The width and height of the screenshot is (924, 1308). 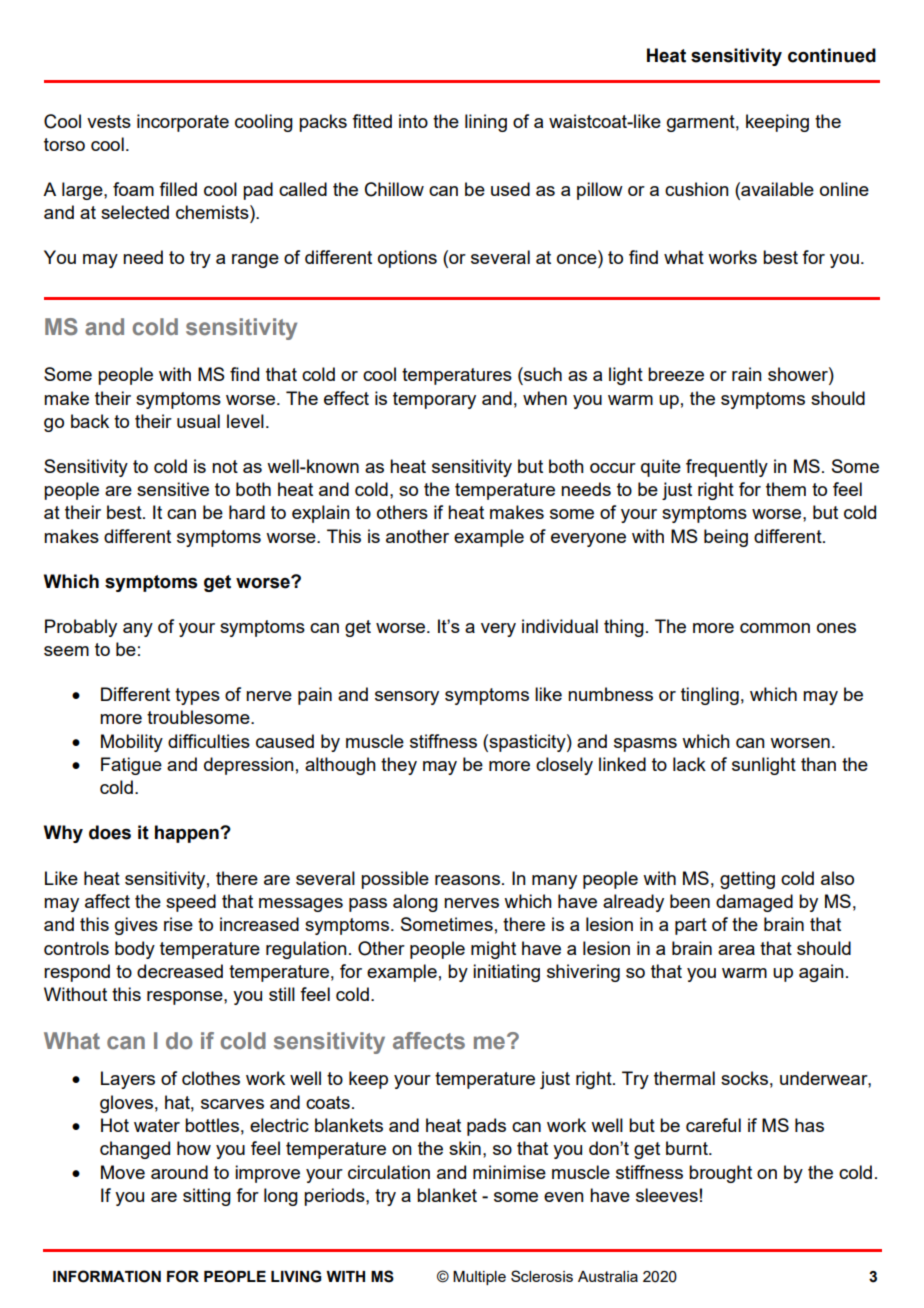 I want to click on lining, so click(x=486, y=123).
